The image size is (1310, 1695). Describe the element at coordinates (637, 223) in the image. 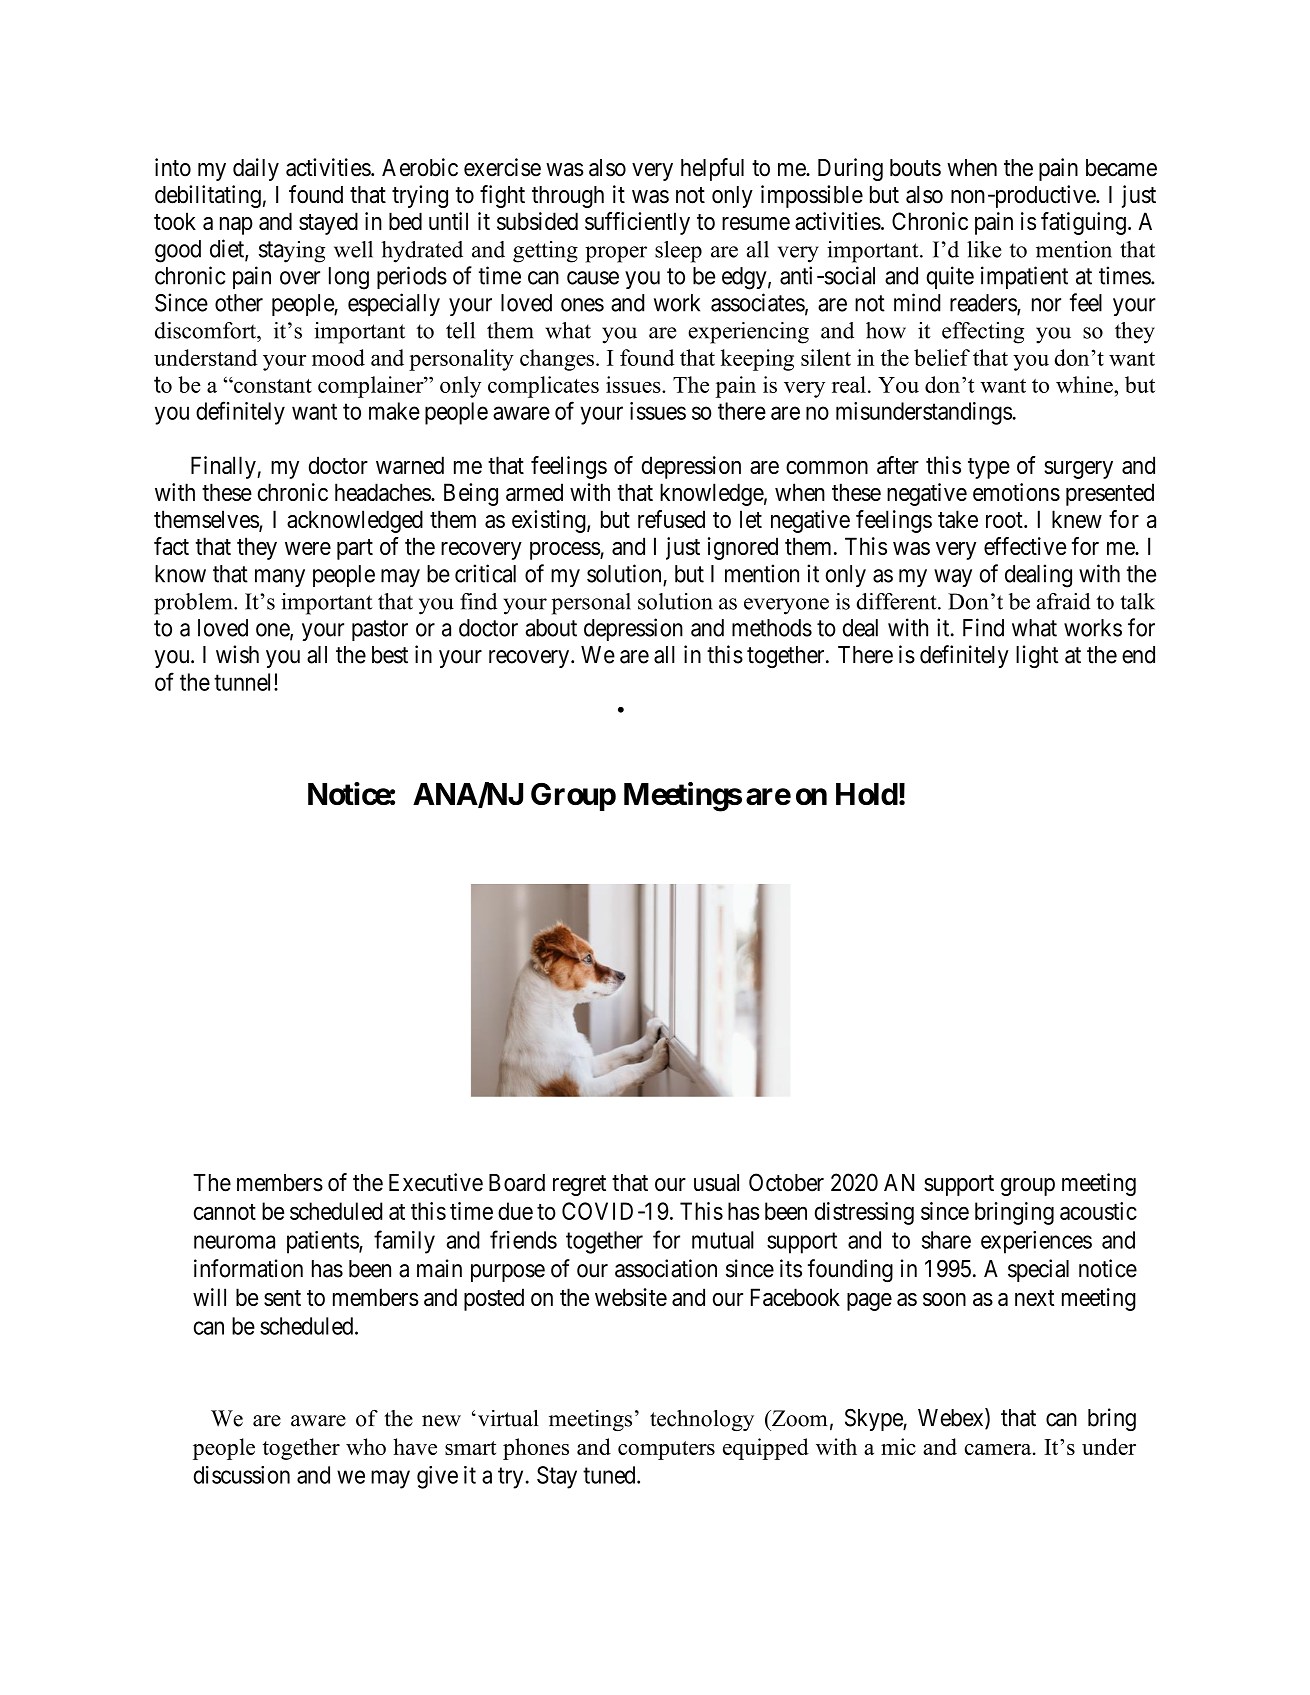

I see `sufficiently` at that location.
